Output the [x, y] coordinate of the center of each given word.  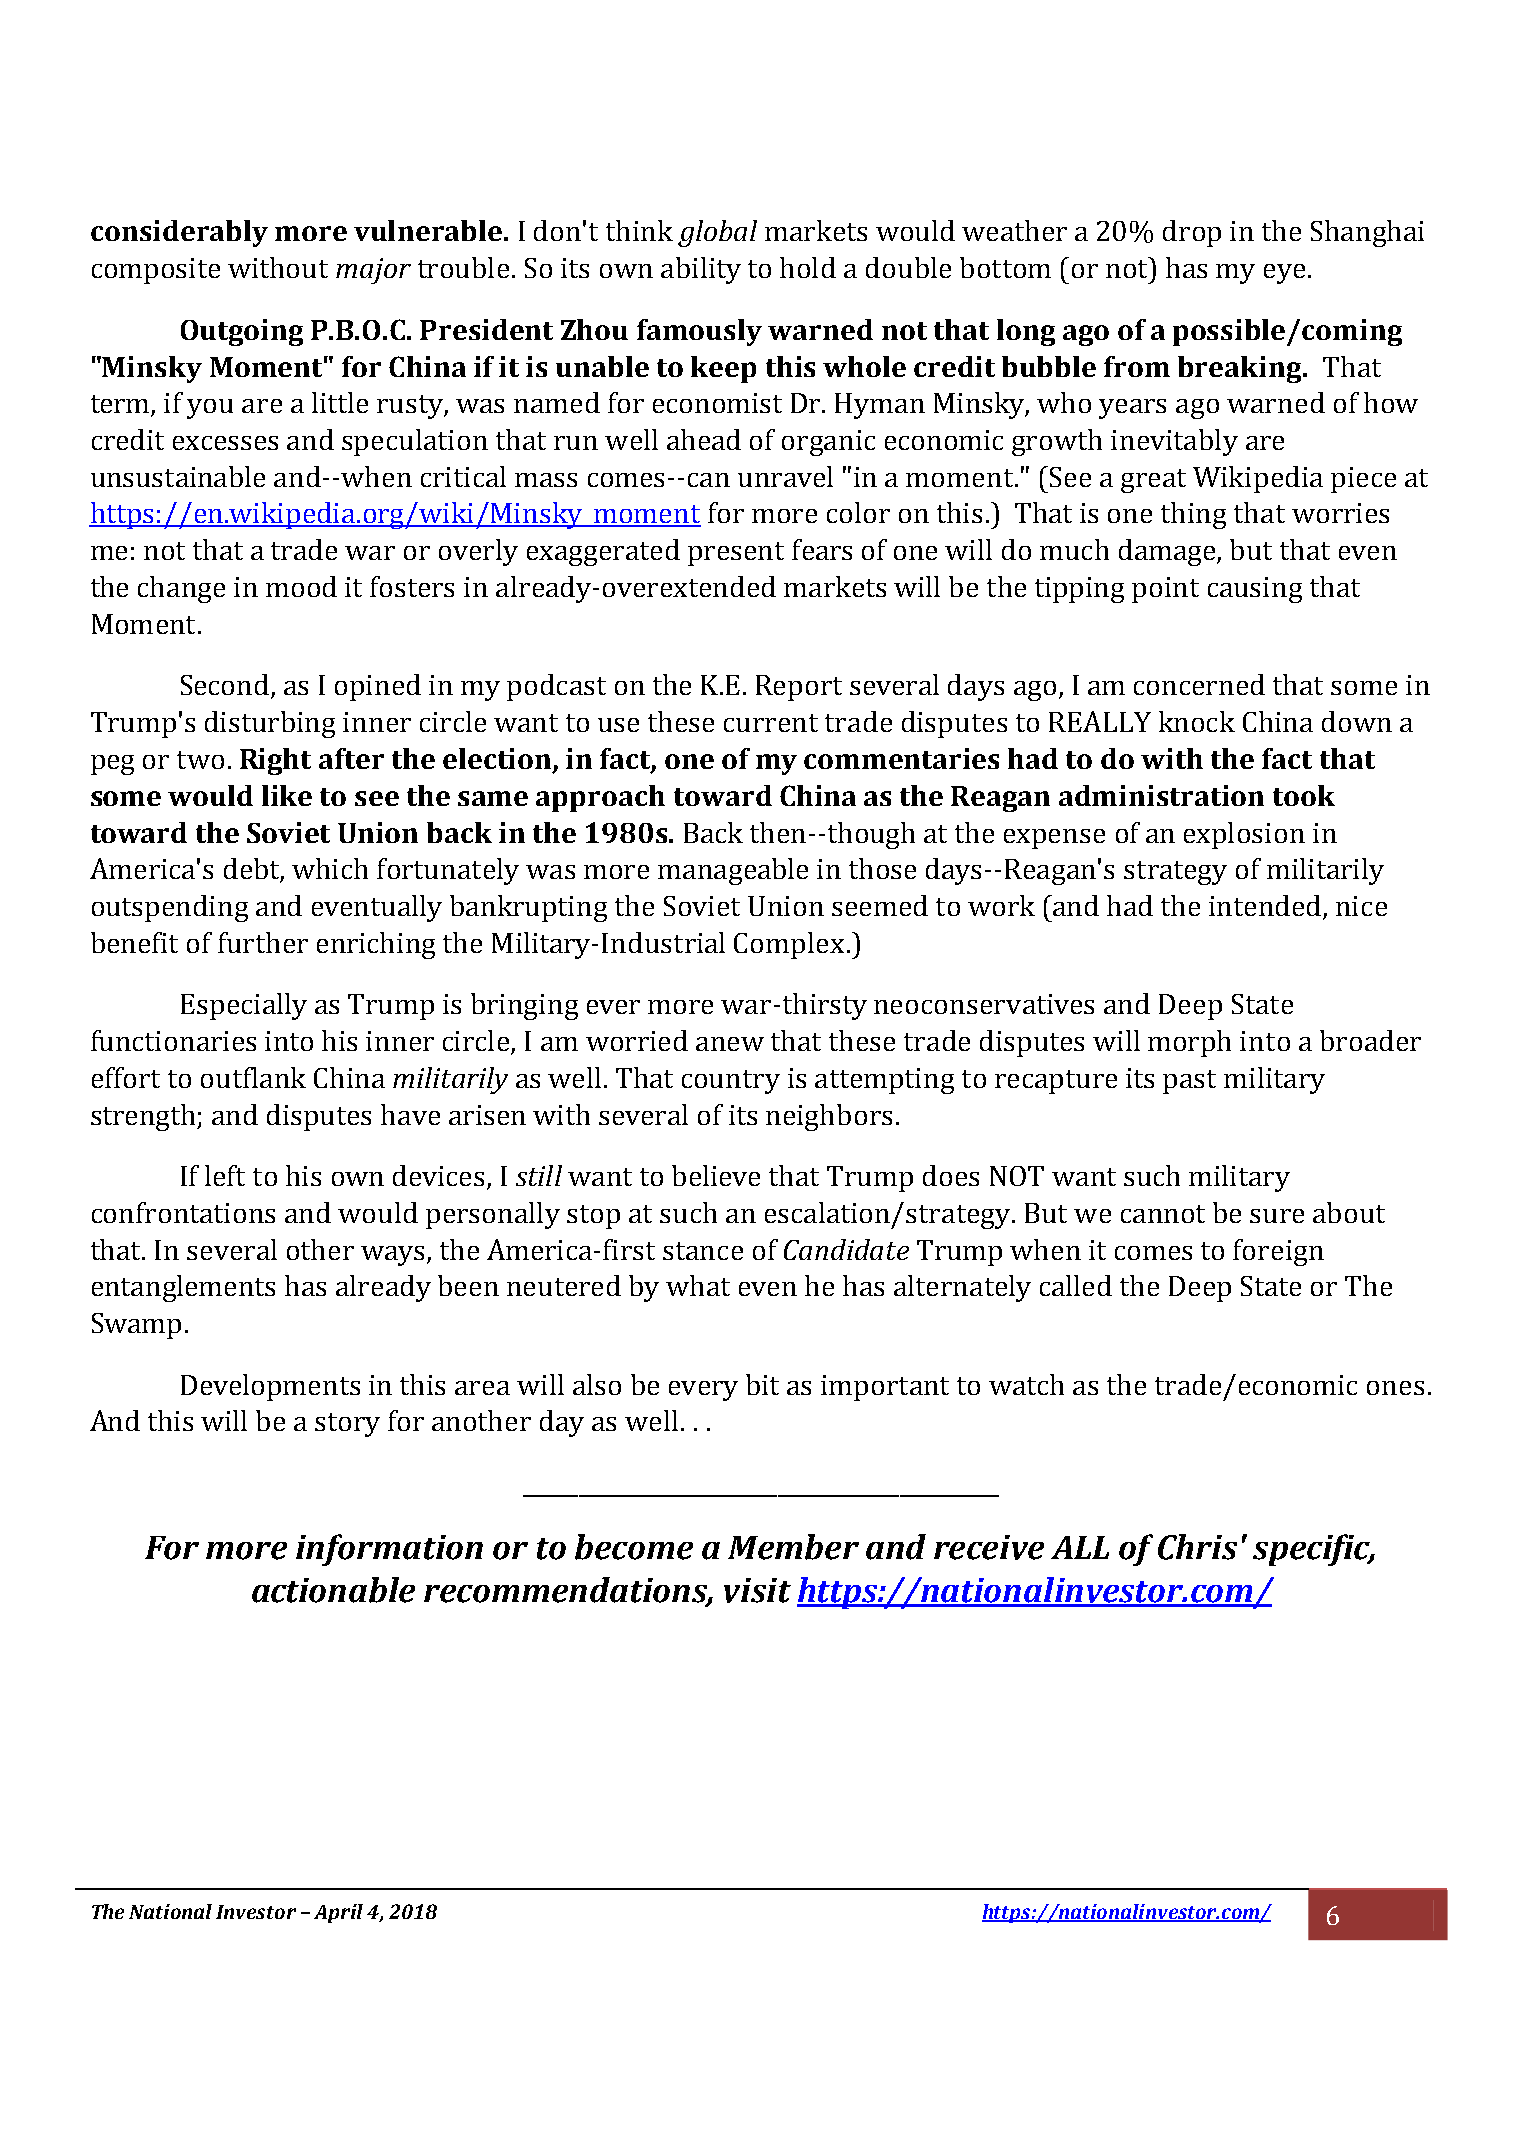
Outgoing [242, 332]
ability [701, 270]
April [338, 1913]
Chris [1197, 1547]
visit [757, 1590]
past [1189, 1082]
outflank [253, 1077]
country [731, 1082]
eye [1284, 274]
